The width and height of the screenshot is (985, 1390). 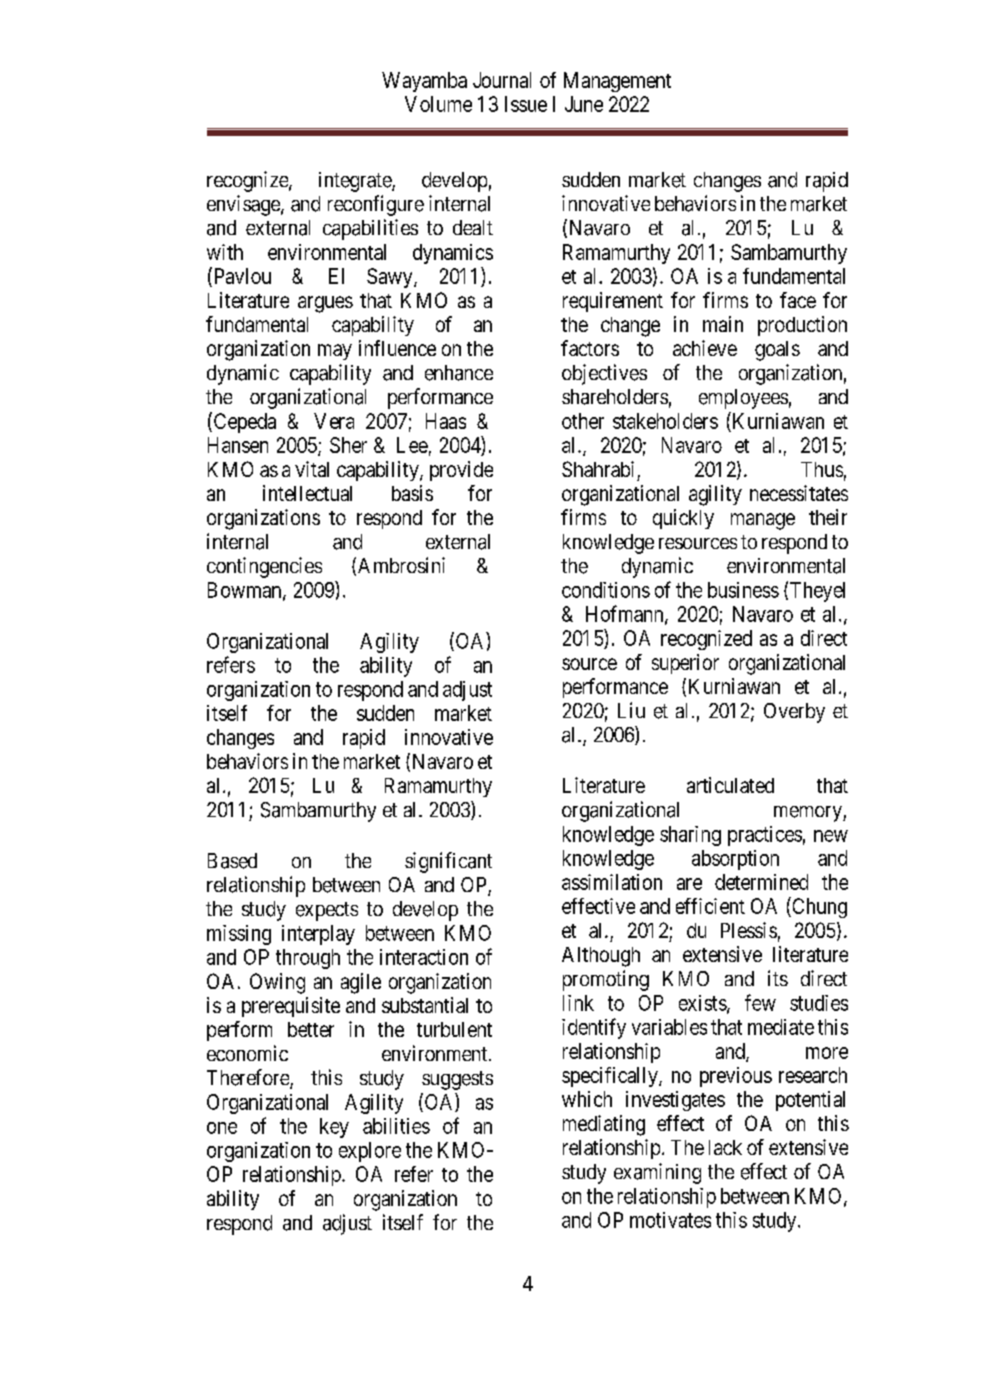 I want to click on conditions, so click(x=606, y=590).
